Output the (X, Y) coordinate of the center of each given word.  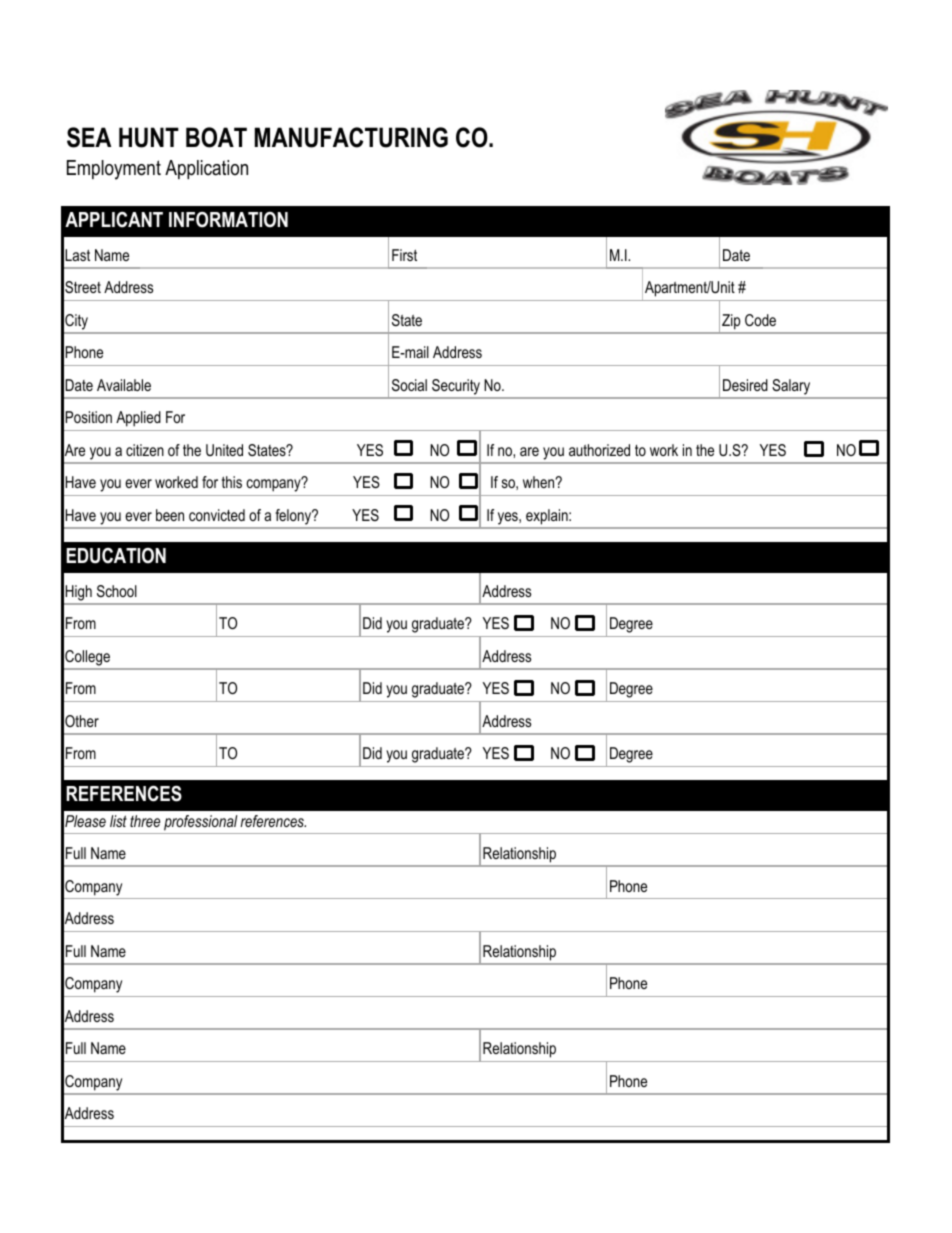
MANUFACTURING (351, 137)
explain (548, 516)
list (118, 821)
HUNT (149, 137)
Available (124, 385)
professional (200, 823)
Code (760, 320)
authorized (599, 450)
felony (295, 516)
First (404, 255)
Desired (745, 385)
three (145, 821)
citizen (145, 450)
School (117, 591)
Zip (731, 321)
